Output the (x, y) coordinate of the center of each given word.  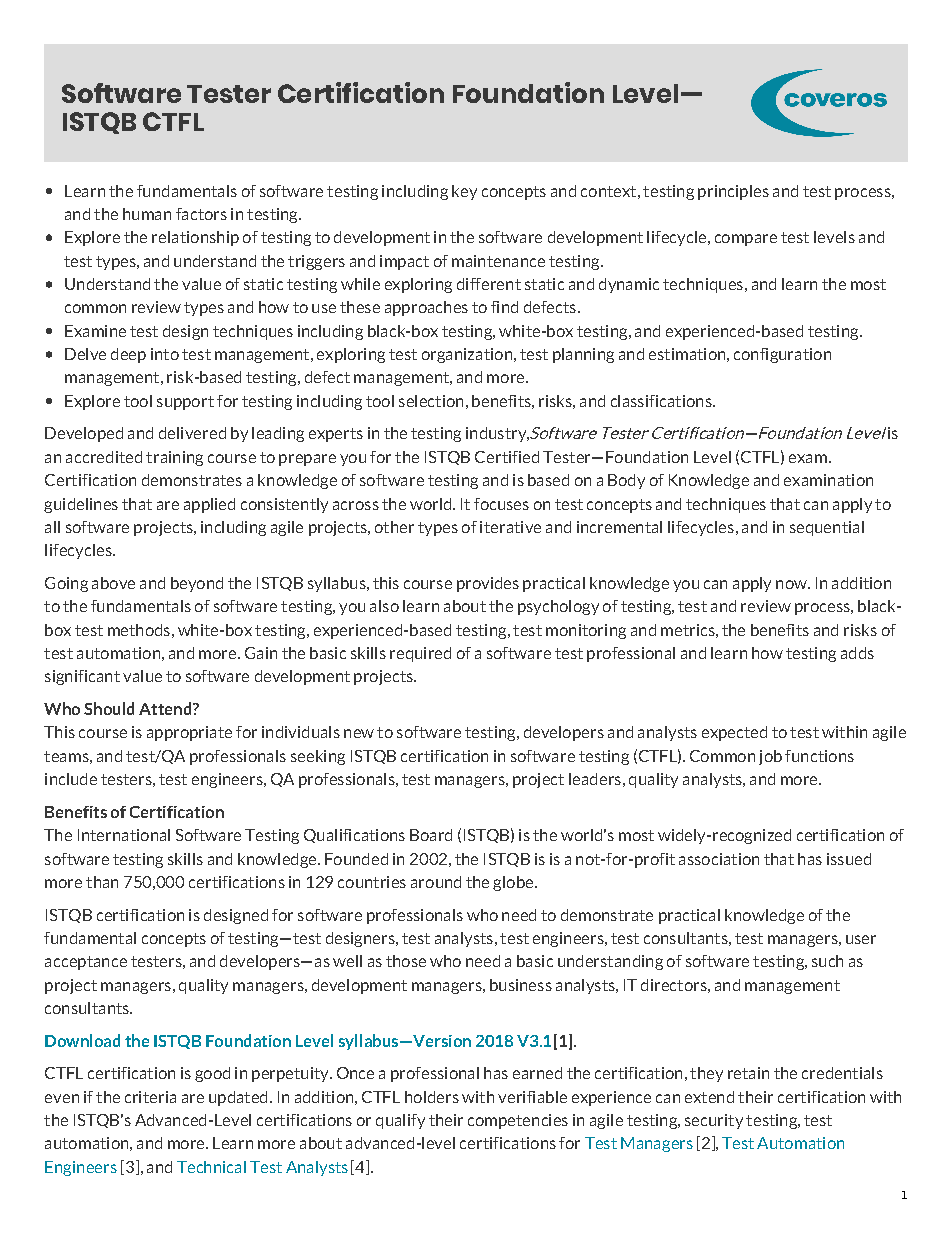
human (147, 214)
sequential (827, 528)
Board (431, 835)
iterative (510, 527)
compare (746, 240)
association (719, 859)
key (464, 192)
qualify (400, 1121)
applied (209, 505)
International (124, 835)
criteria (150, 1097)
